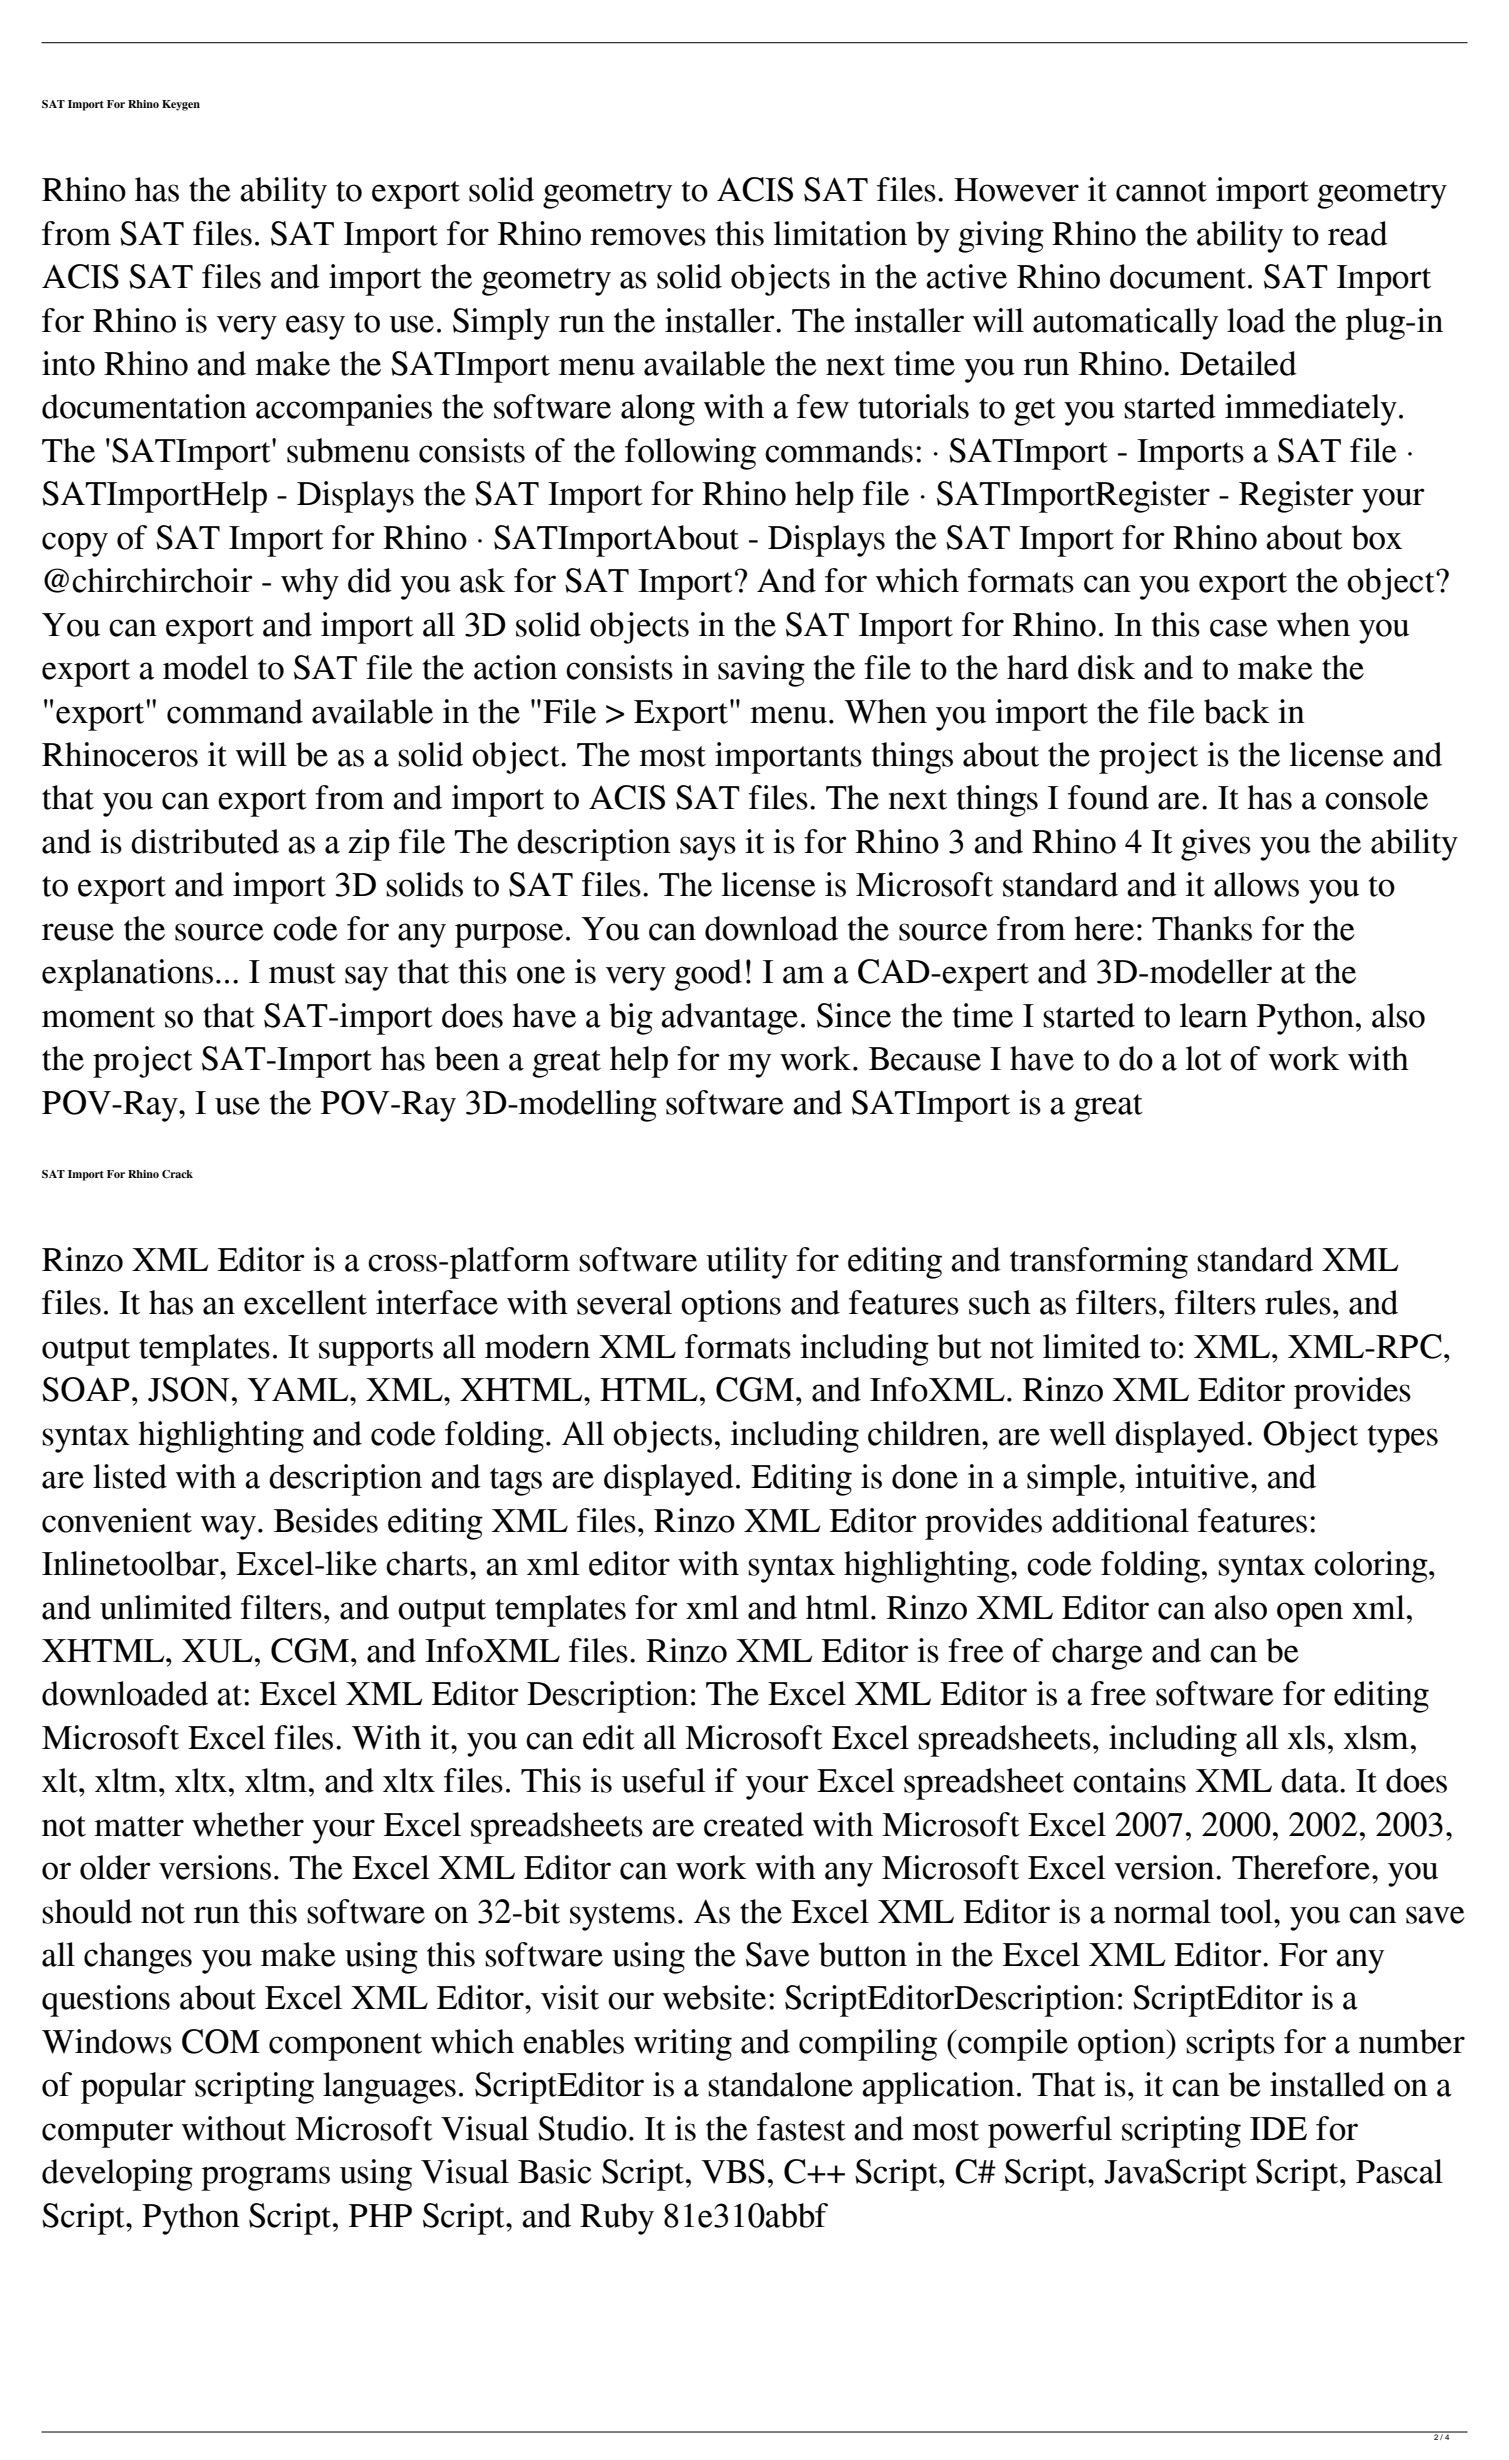 Image resolution: width=1509 pixels, height=2460 pixels. I want to click on VBS, so click(733, 2171).
